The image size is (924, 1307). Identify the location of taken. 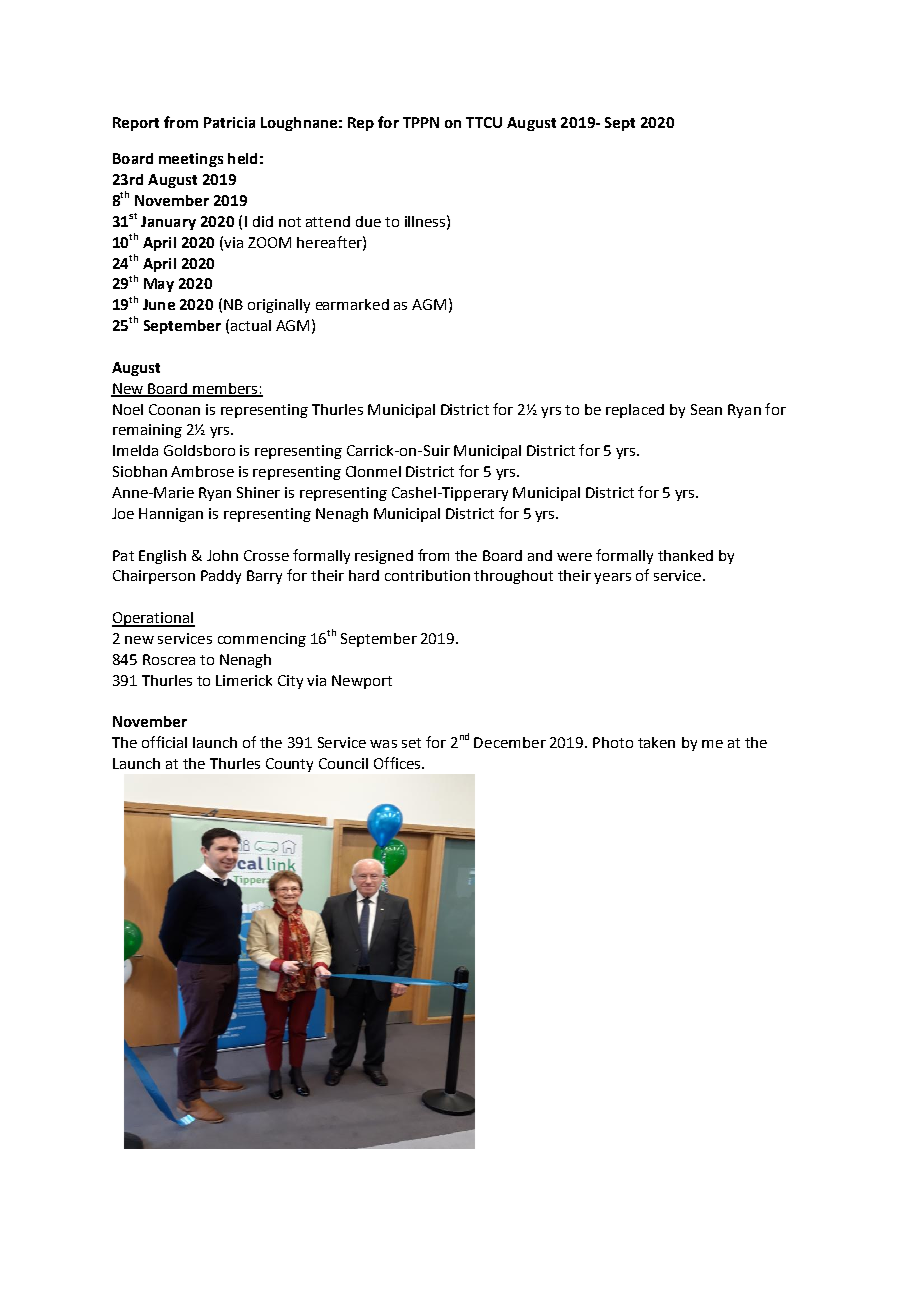
(656, 742).
